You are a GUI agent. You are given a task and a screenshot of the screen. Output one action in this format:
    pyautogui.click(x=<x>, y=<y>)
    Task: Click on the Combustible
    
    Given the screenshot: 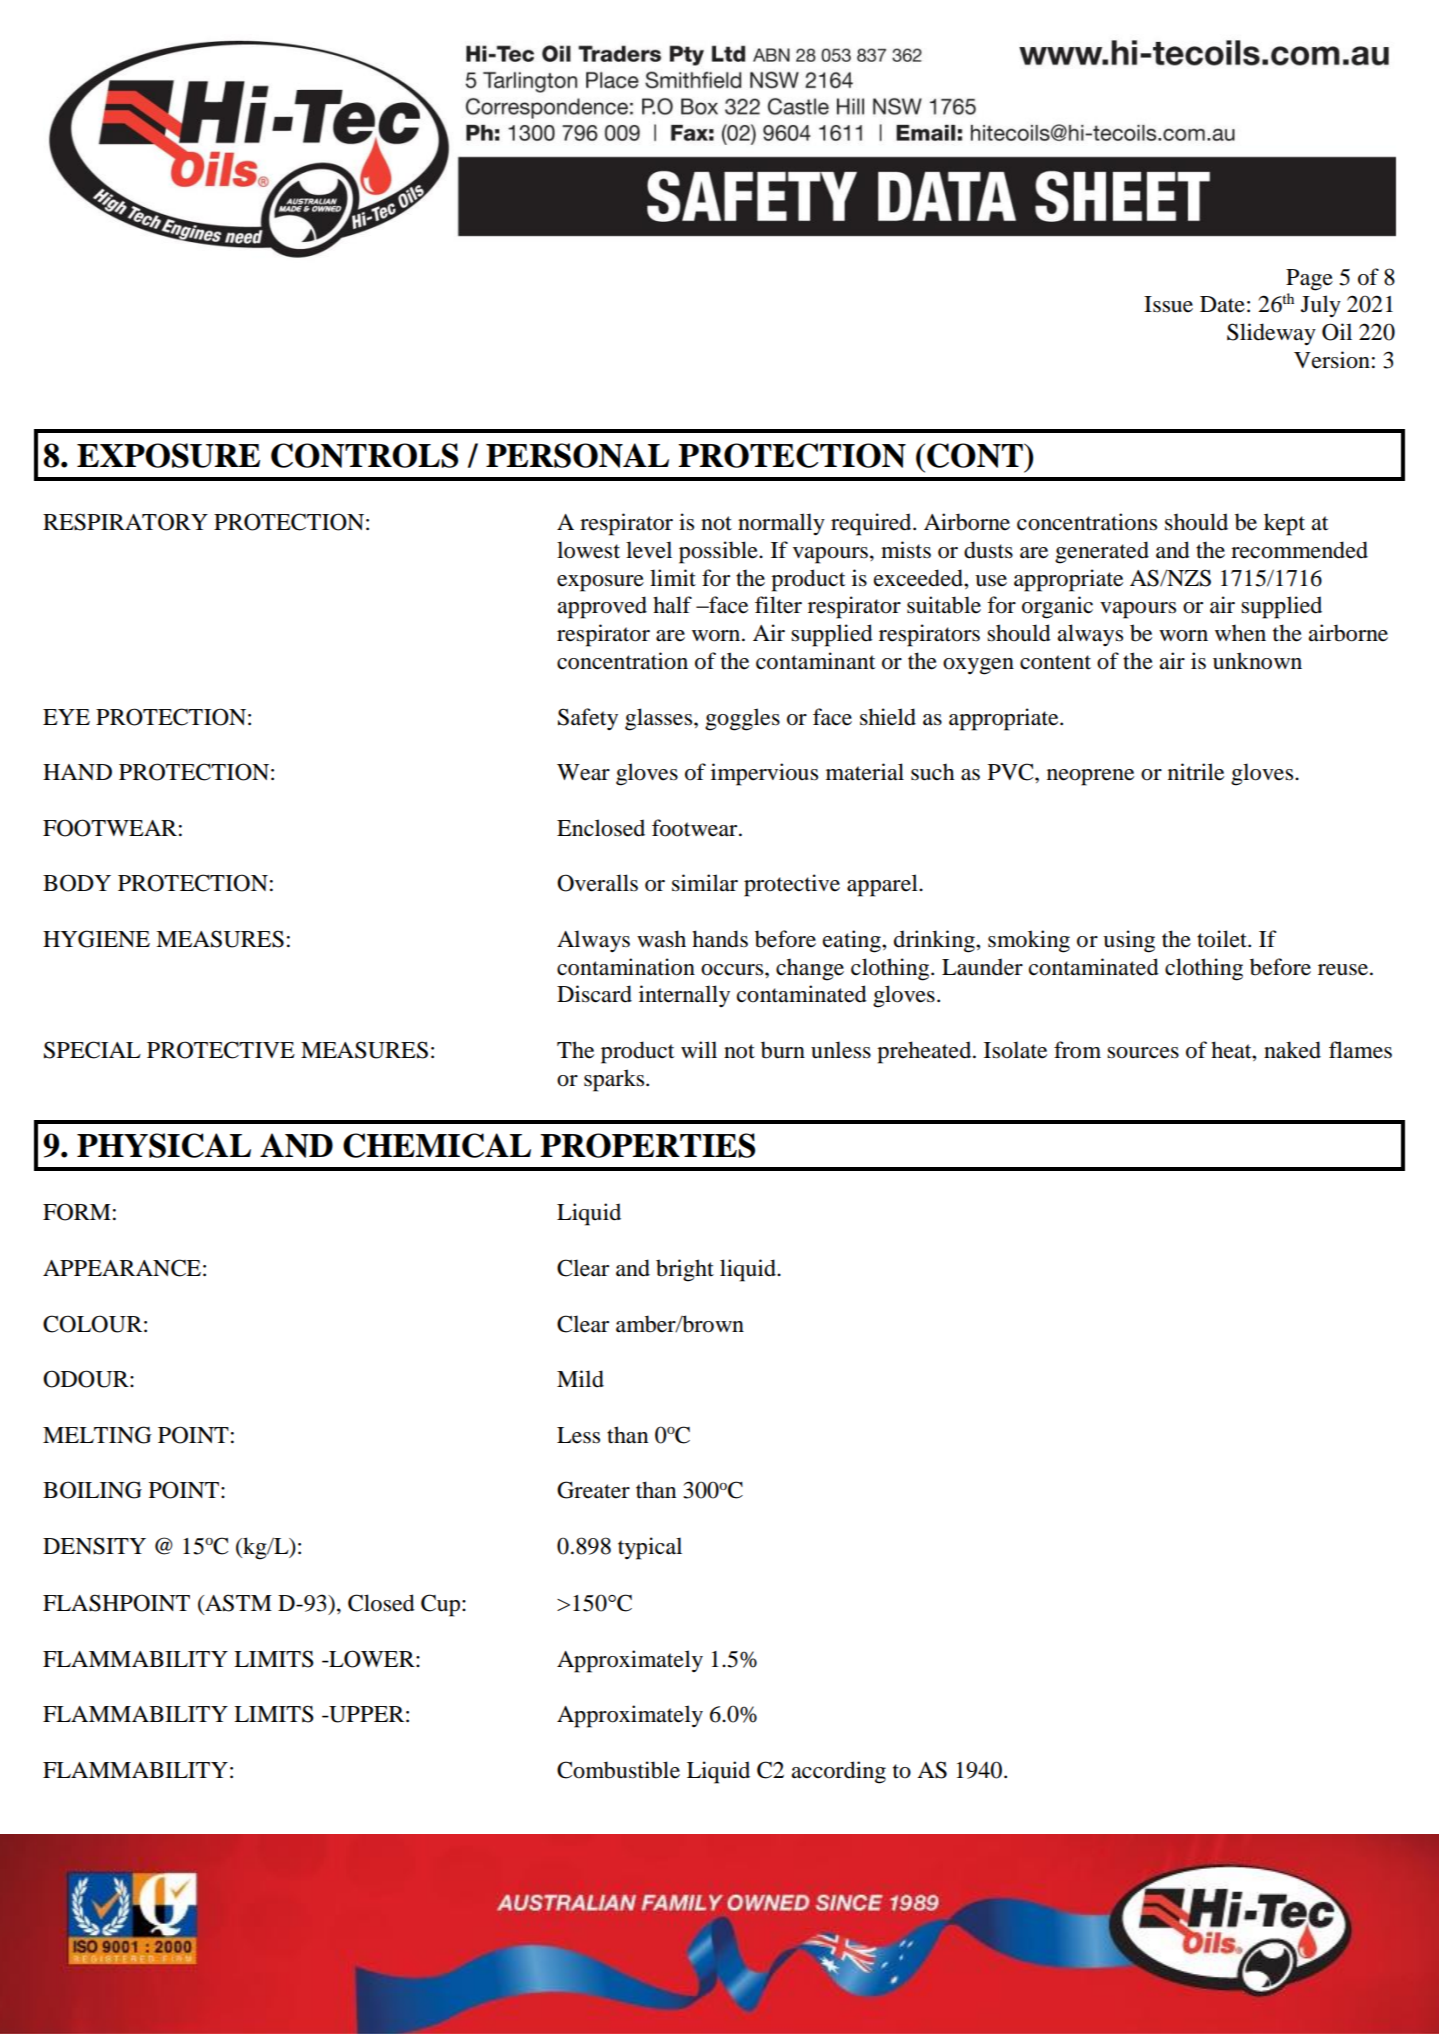 What is the action you would take?
    pyautogui.click(x=618, y=1770)
